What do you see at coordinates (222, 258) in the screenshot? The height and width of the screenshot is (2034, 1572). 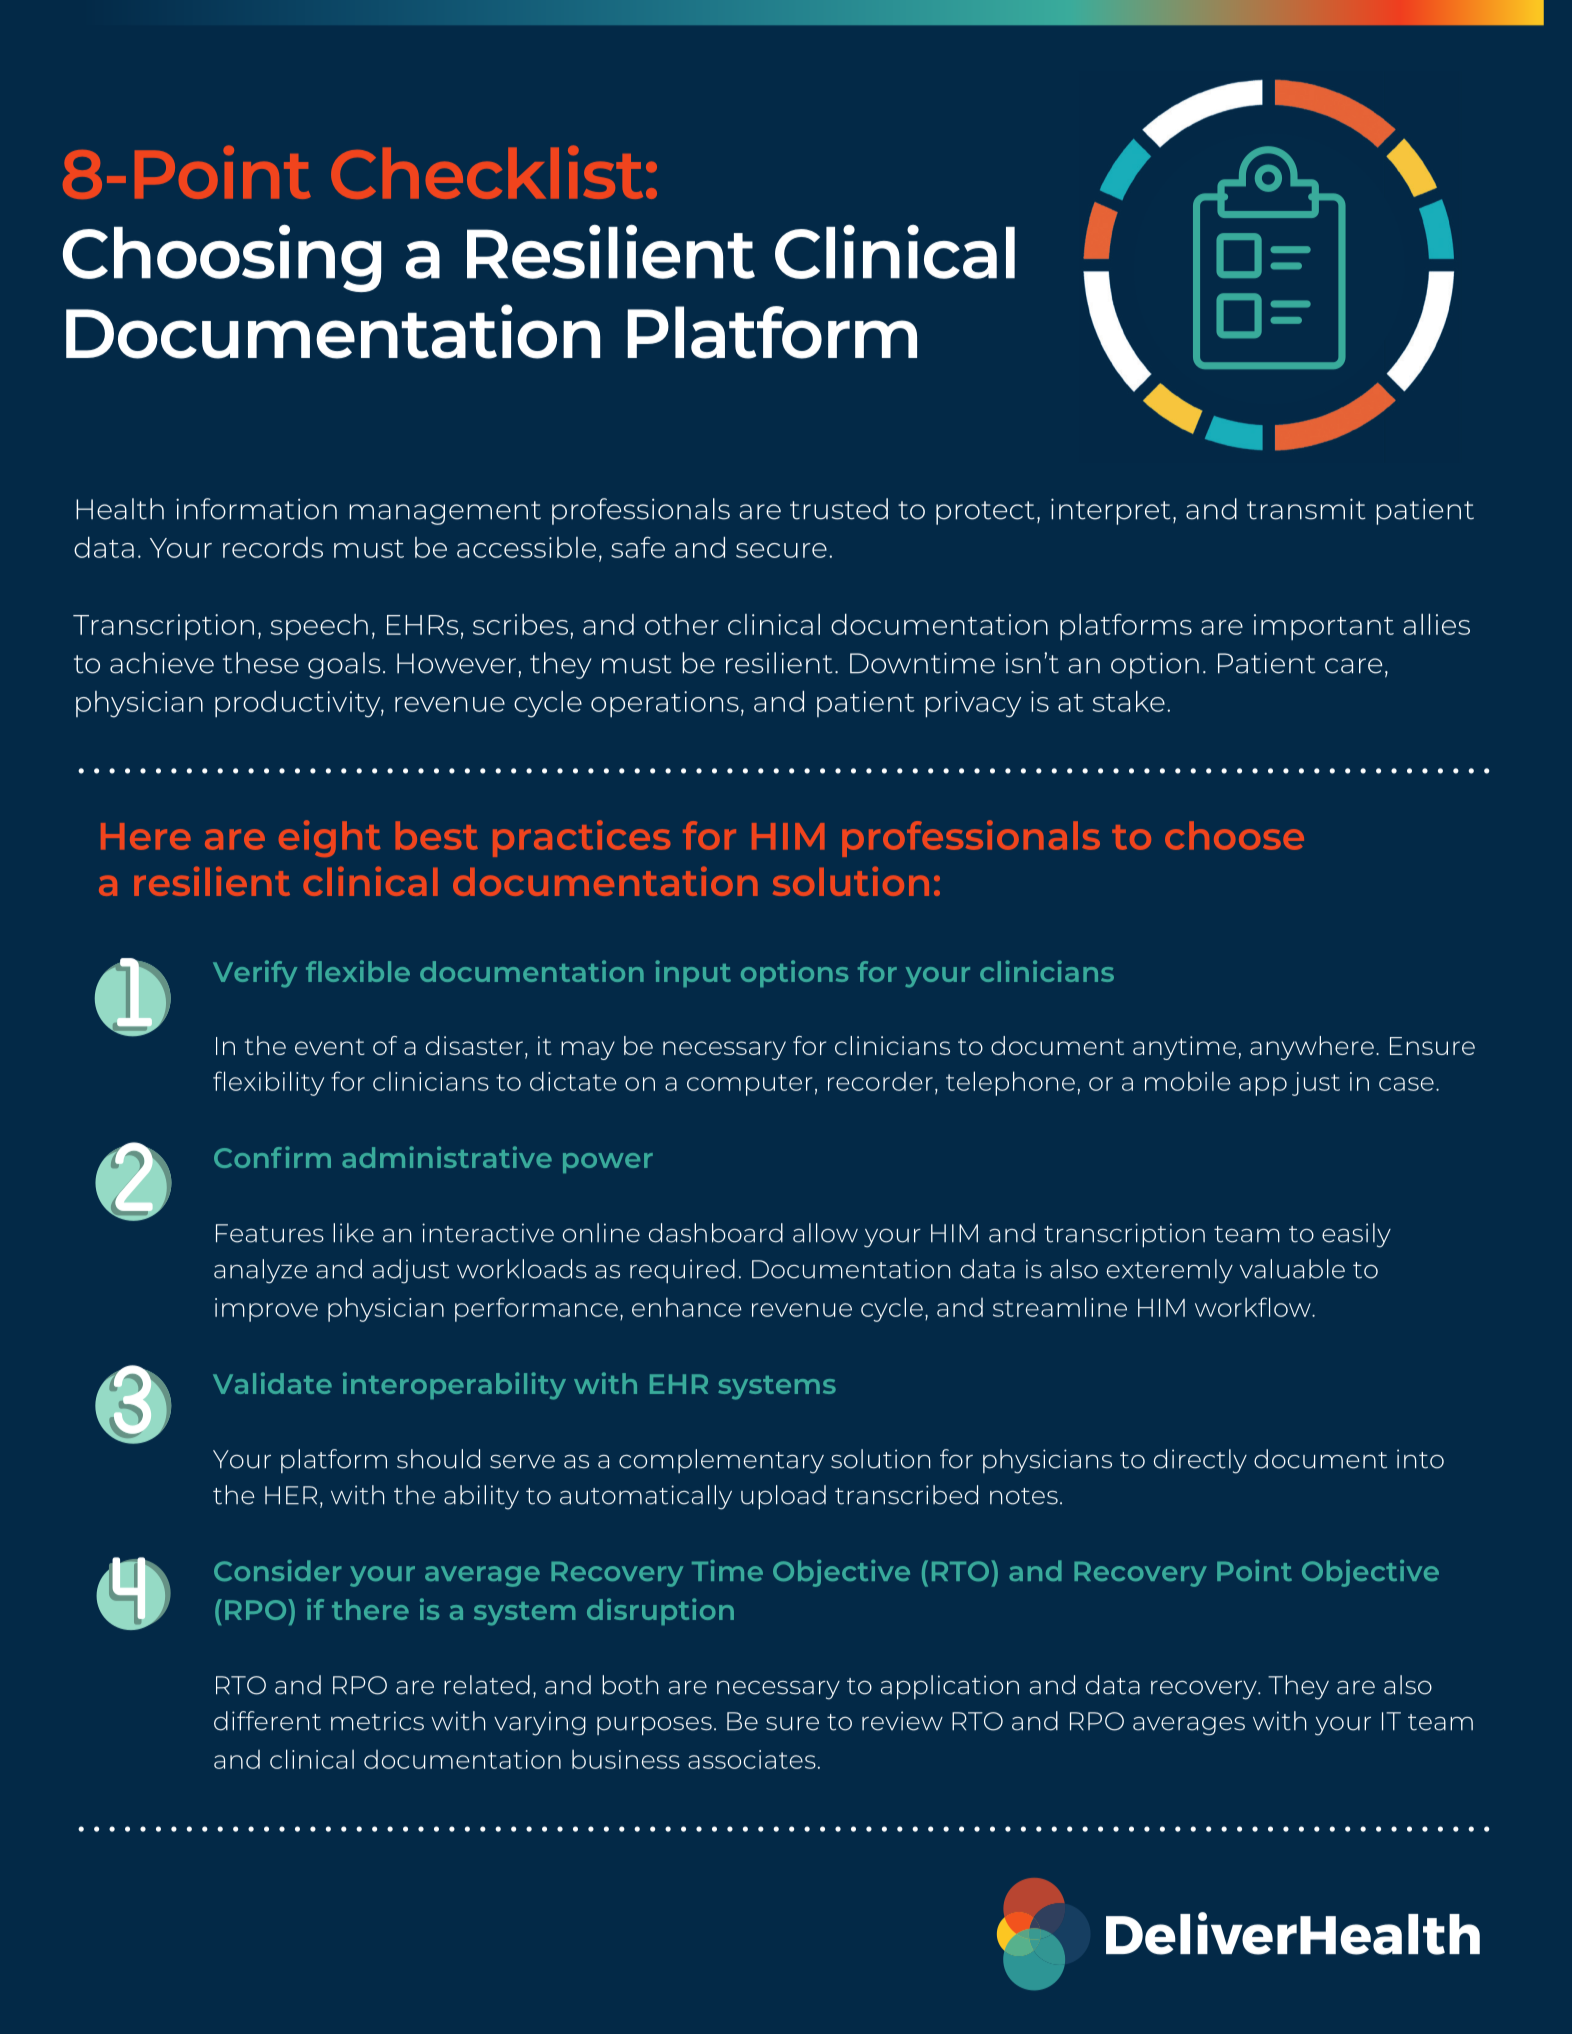 I see `Choosing` at bounding box center [222, 258].
